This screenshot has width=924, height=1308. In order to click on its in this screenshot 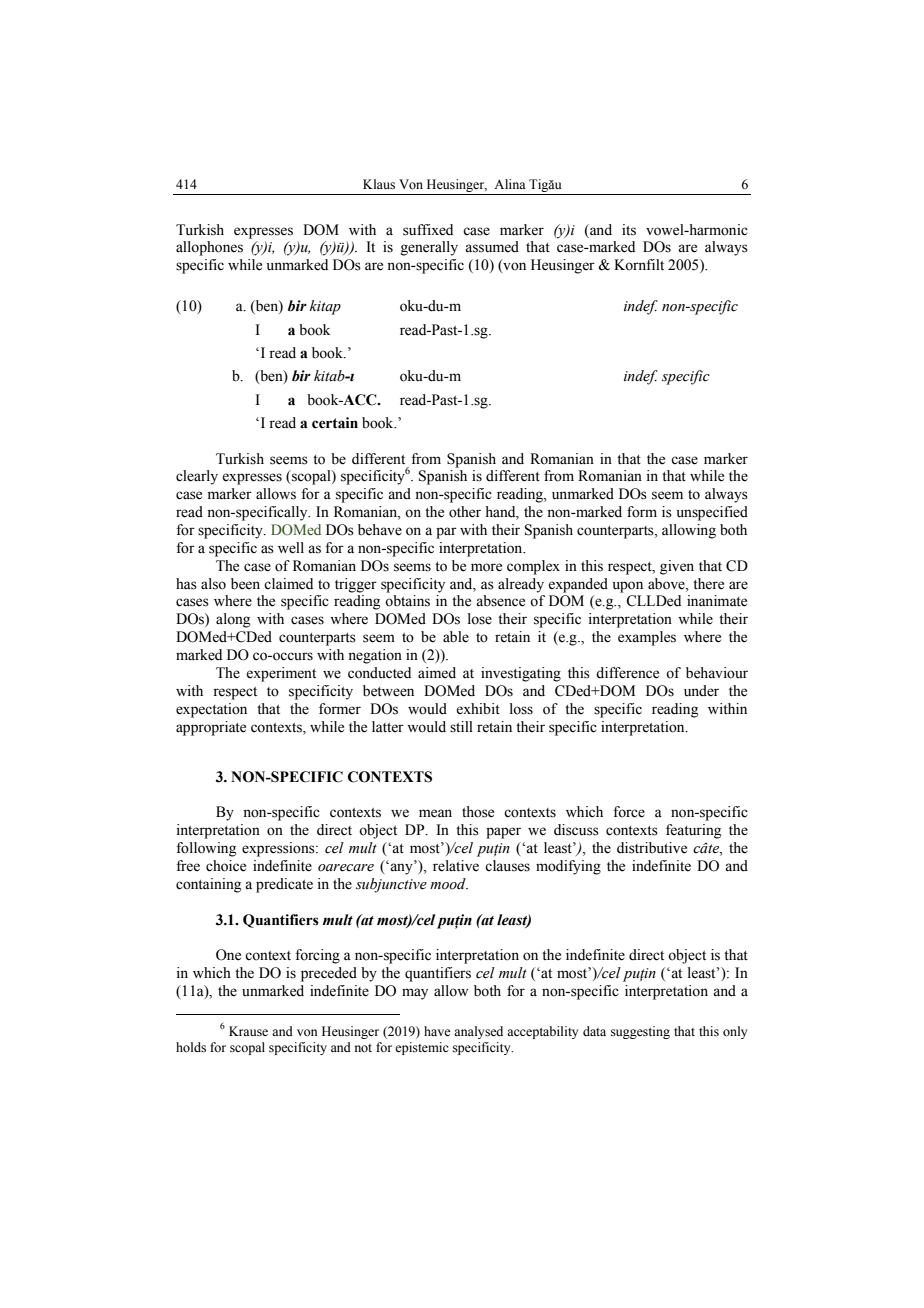, I will do `click(629, 230)`.
